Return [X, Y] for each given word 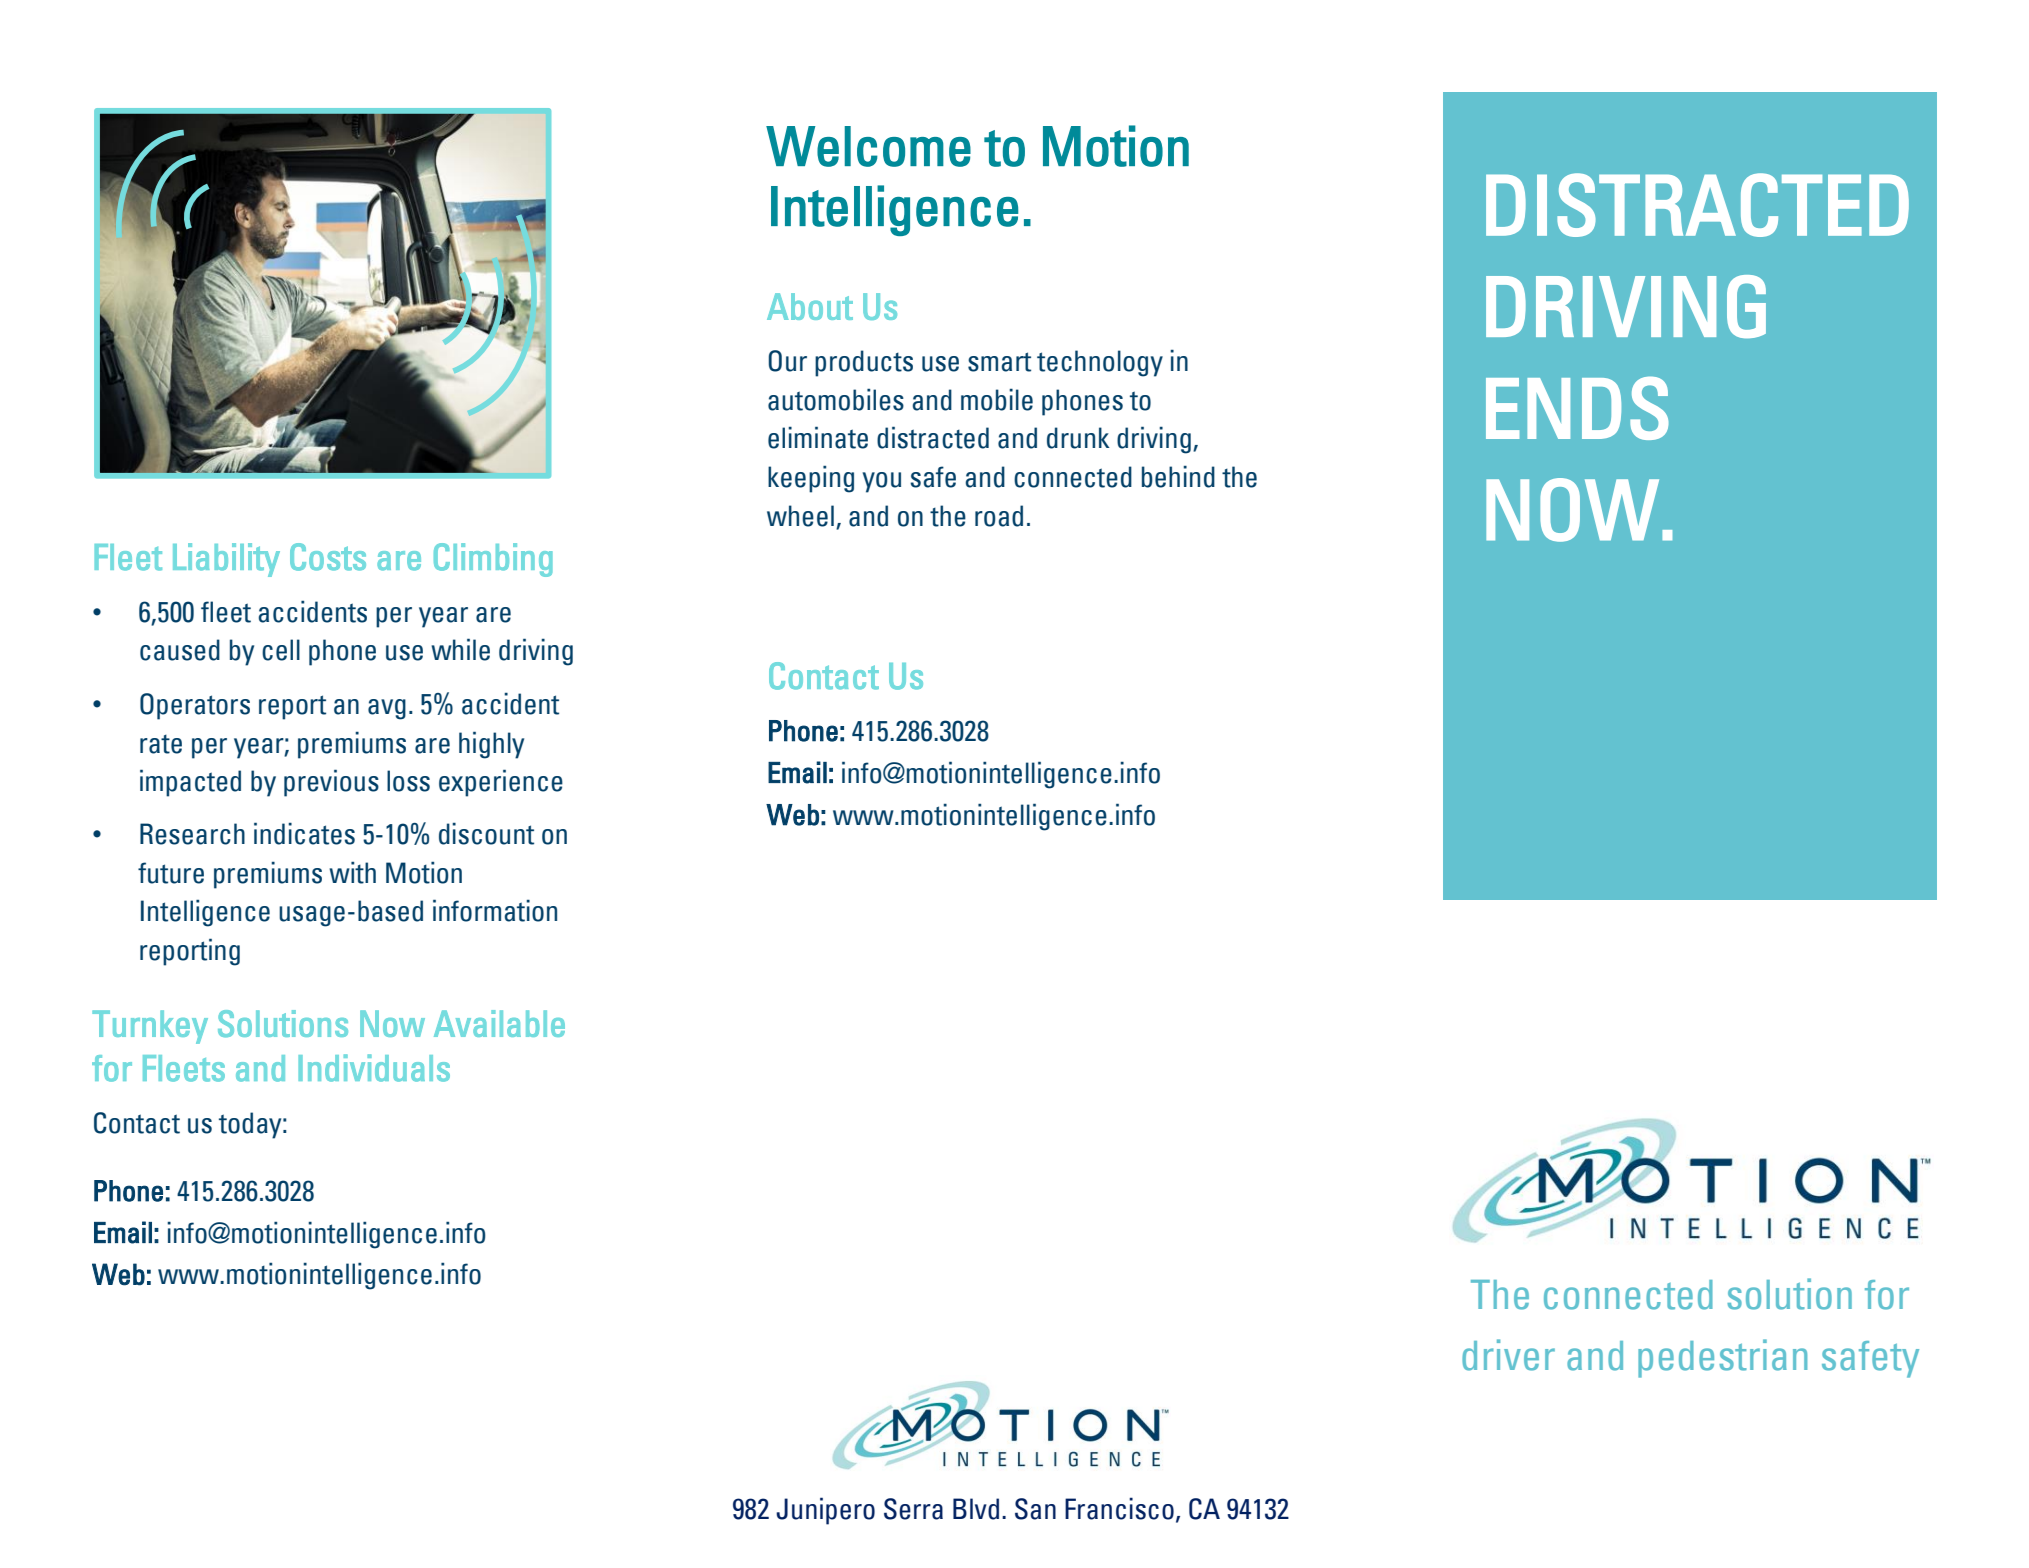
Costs [328, 557]
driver [1508, 1355]
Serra [913, 1509]
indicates [304, 833]
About [810, 306]
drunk [1078, 438]
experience [501, 783]
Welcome [868, 146]
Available [499, 1023]
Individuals [374, 1068]
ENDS [1577, 408]
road [999, 516]
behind [1178, 476]
